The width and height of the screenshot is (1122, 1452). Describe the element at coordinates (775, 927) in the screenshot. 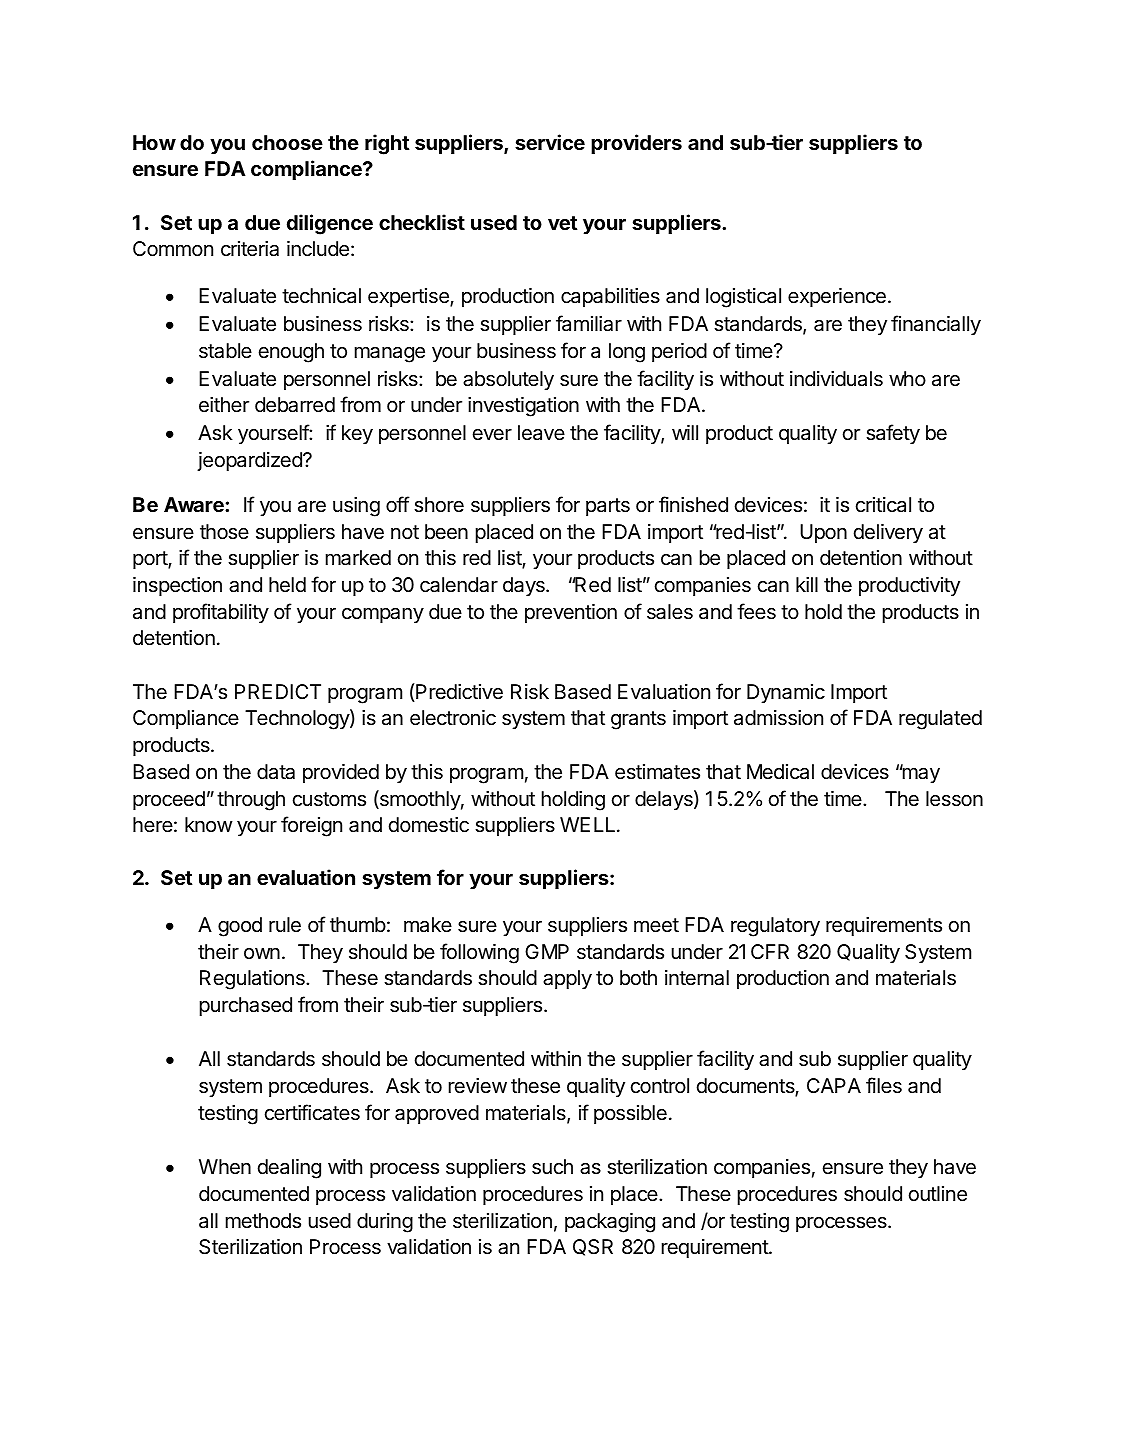

I see `regulatory` at that location.
